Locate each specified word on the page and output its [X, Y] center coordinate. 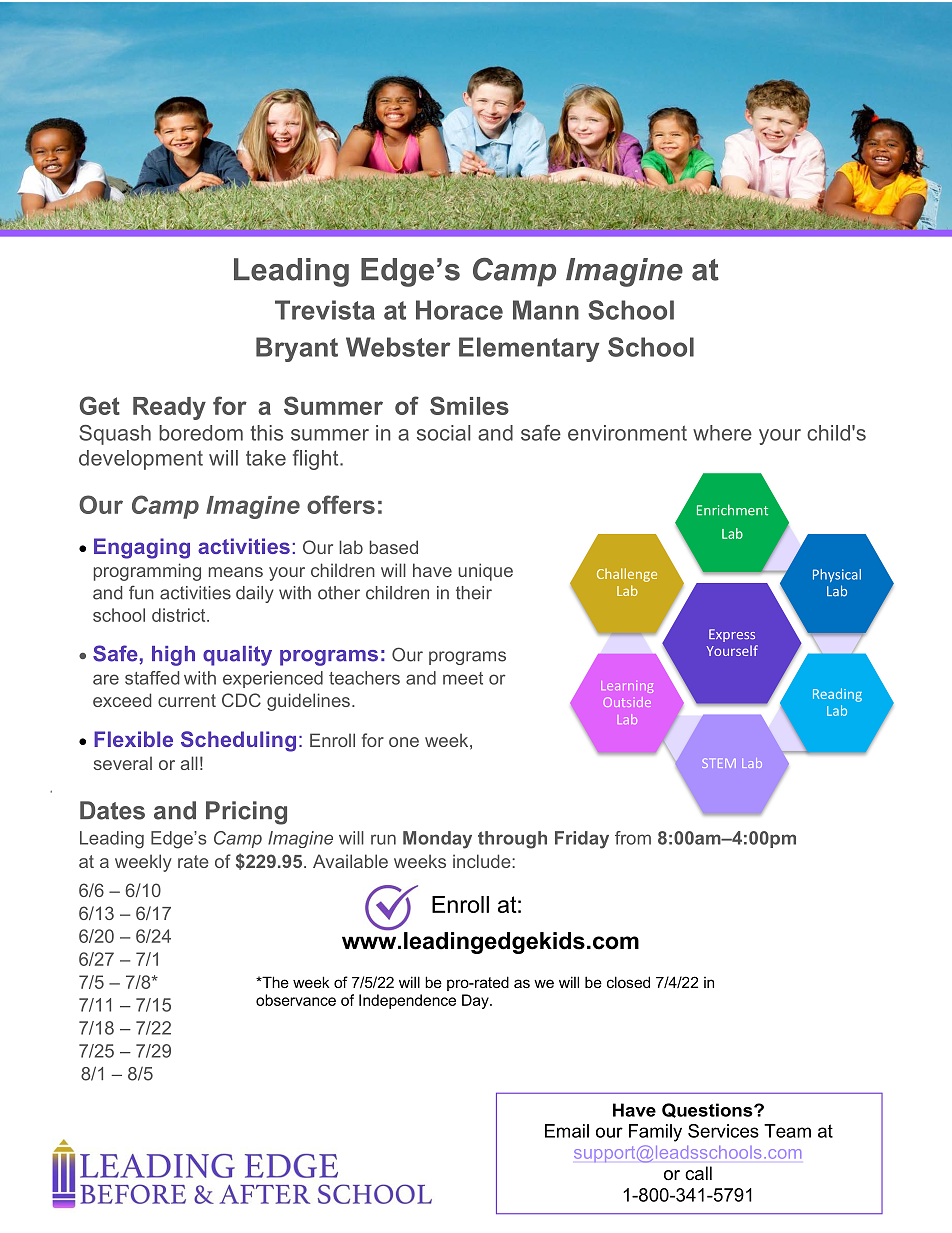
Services [723, 1131]
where [722, 433]
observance [296, 1000]
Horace [459, 310]
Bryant [297, 349]
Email [567, 1131]
